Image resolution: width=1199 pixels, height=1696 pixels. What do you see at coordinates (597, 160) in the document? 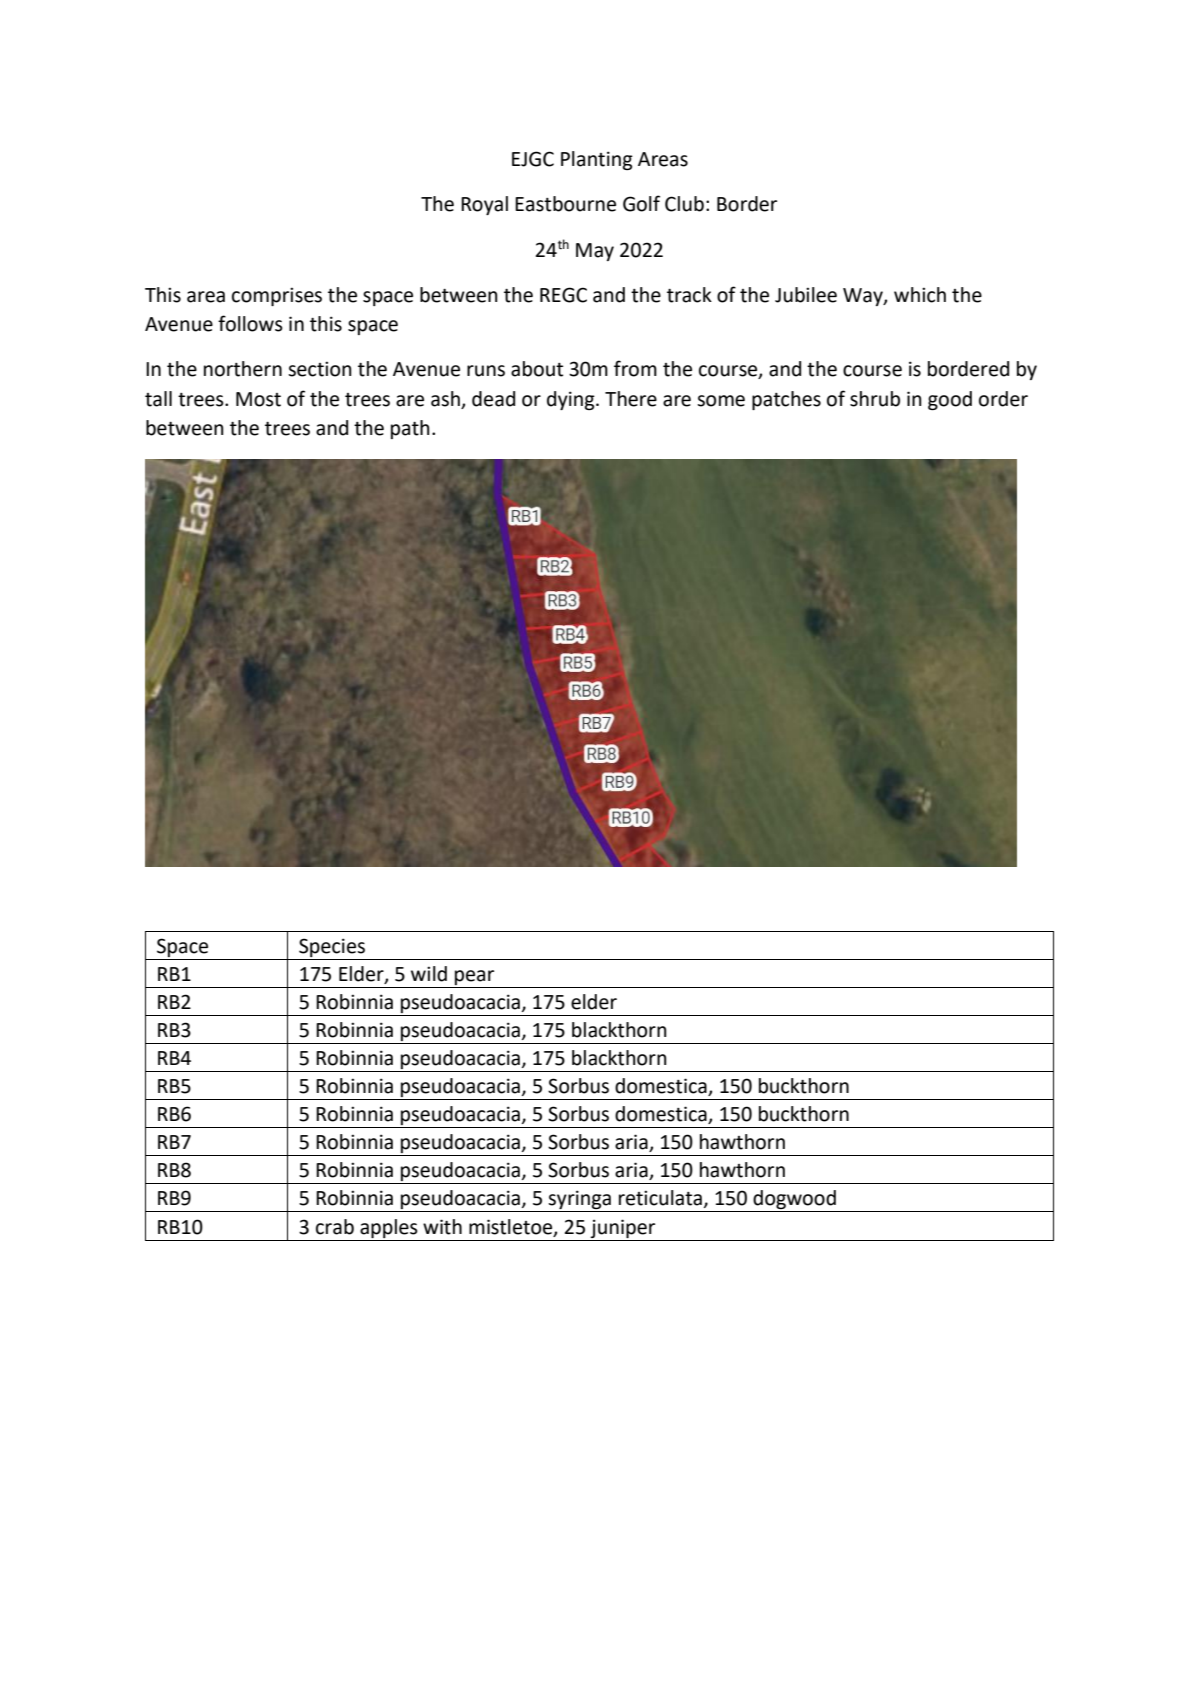
I see `Planting` at bounding box center [597, 160].
